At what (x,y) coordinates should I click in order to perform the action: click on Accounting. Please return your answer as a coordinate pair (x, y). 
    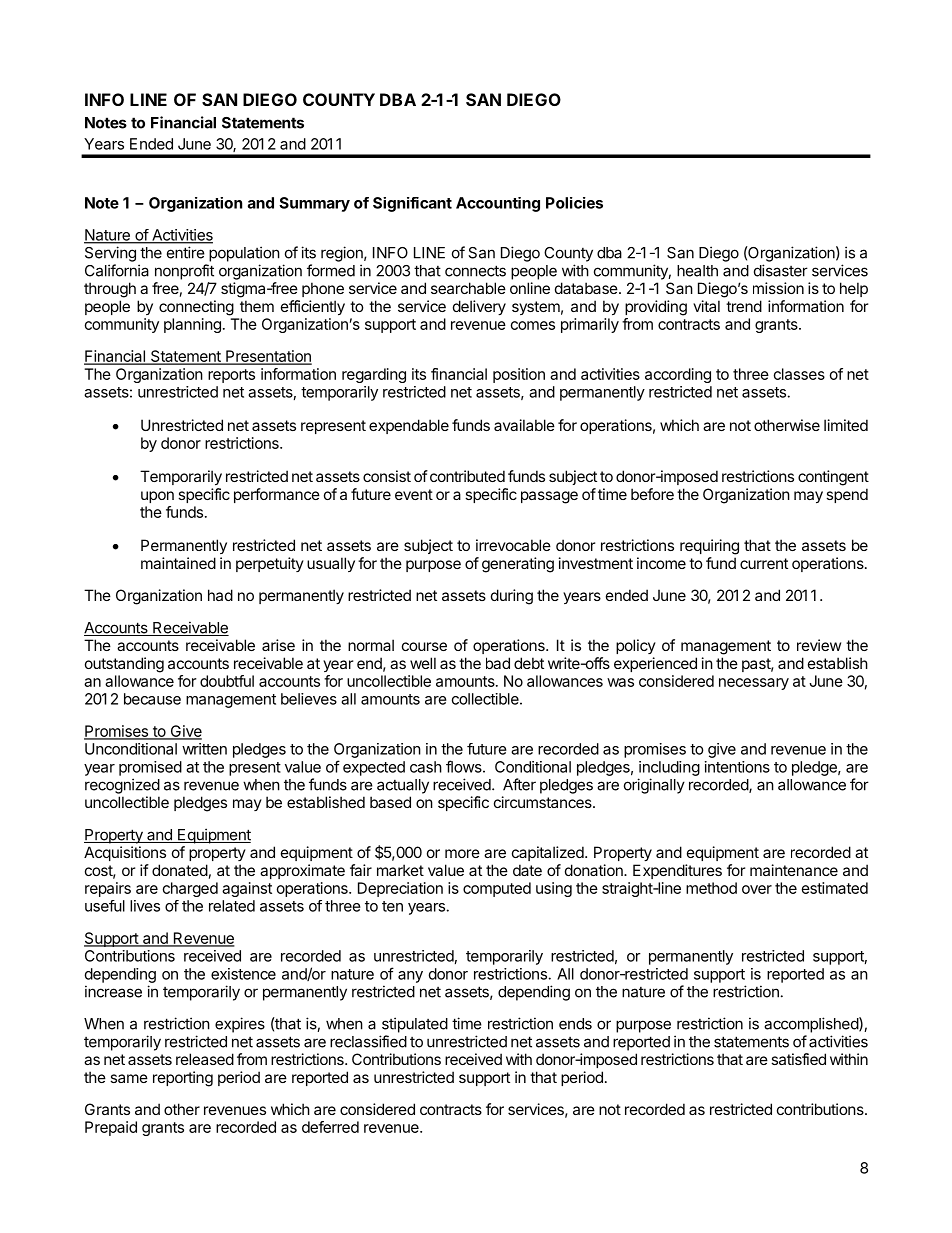
    Looking at the image, I should click on (498, 204).
